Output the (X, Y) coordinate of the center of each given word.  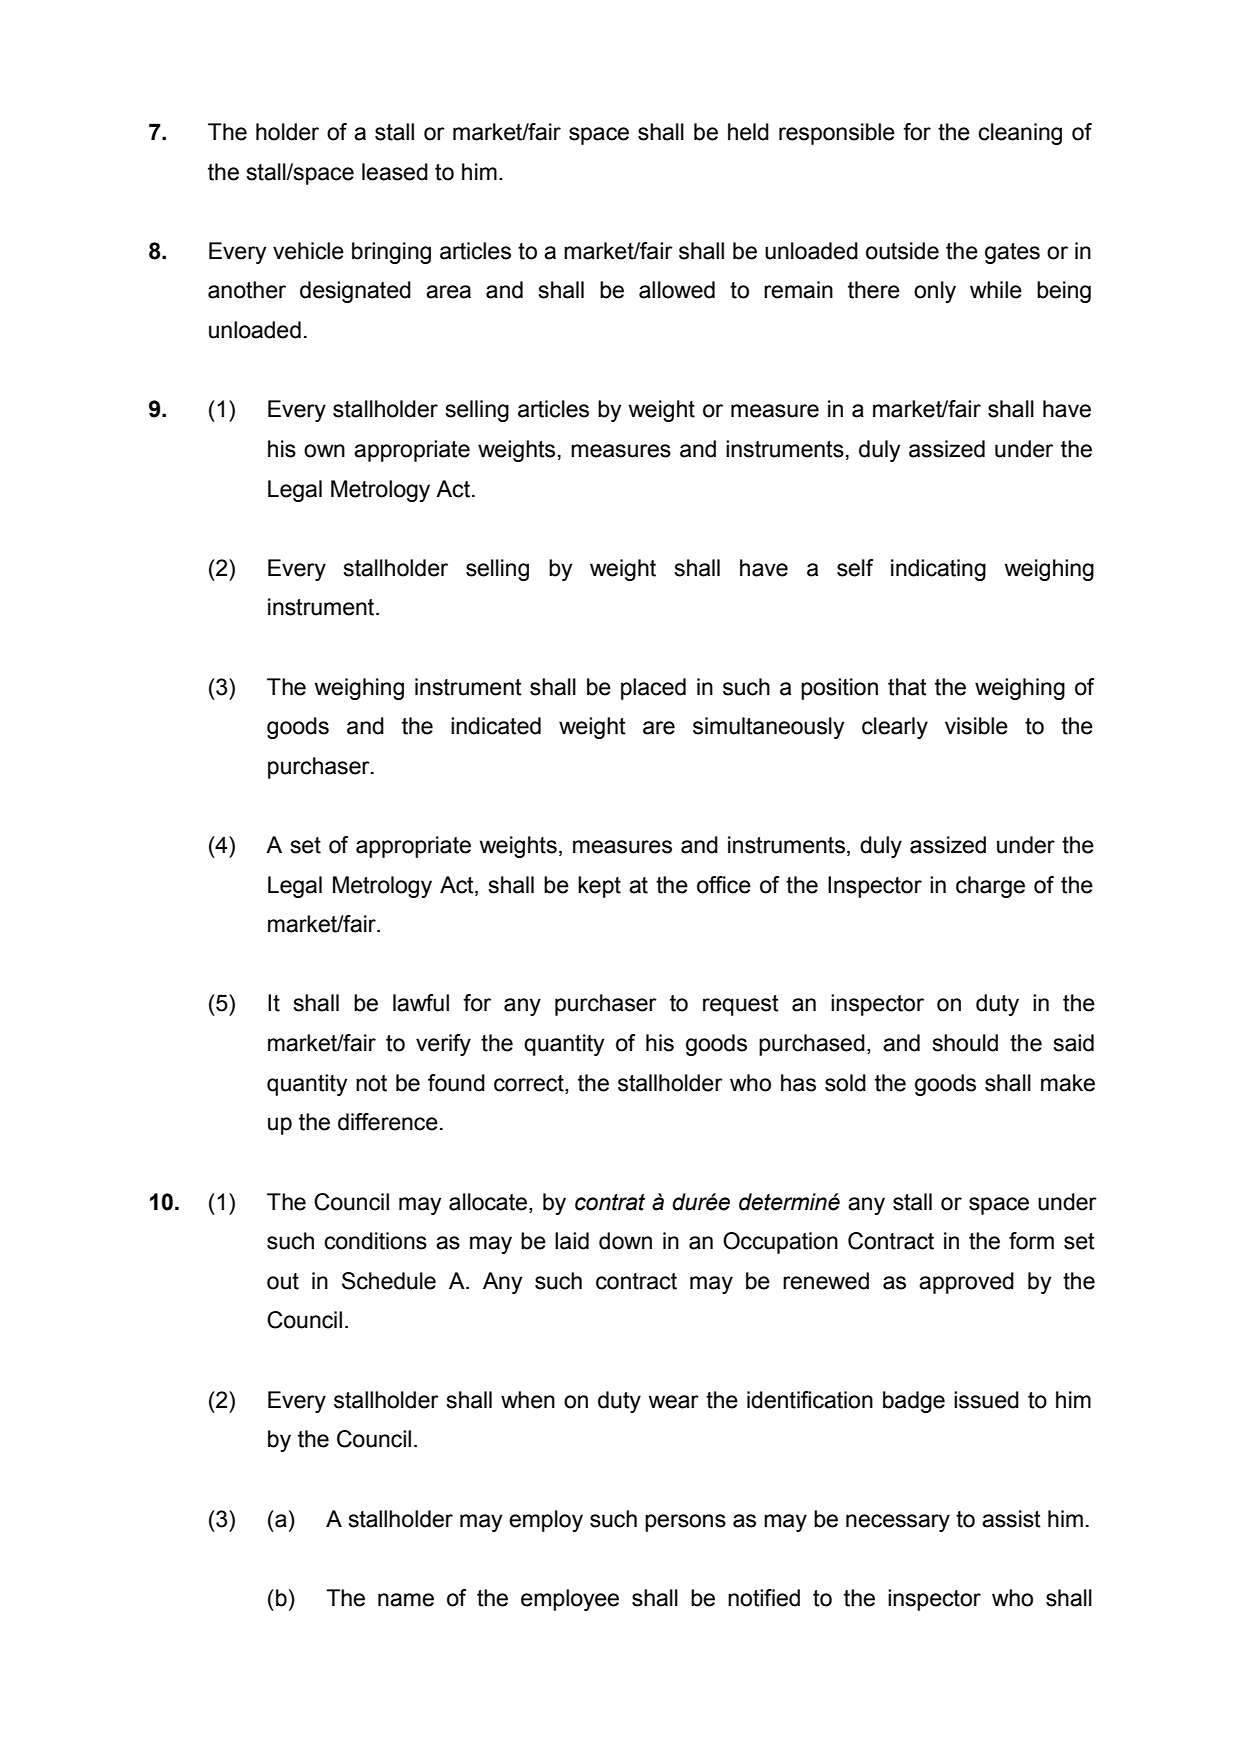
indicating (938, 570)
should (965, 1043)
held (748, 132)
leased (395, 172)
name (406, 1600)
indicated (496, 726)
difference (388, 1122)
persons (685, 1523)
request (741, 1005)
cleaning (1020, 134)
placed (653, 689)
